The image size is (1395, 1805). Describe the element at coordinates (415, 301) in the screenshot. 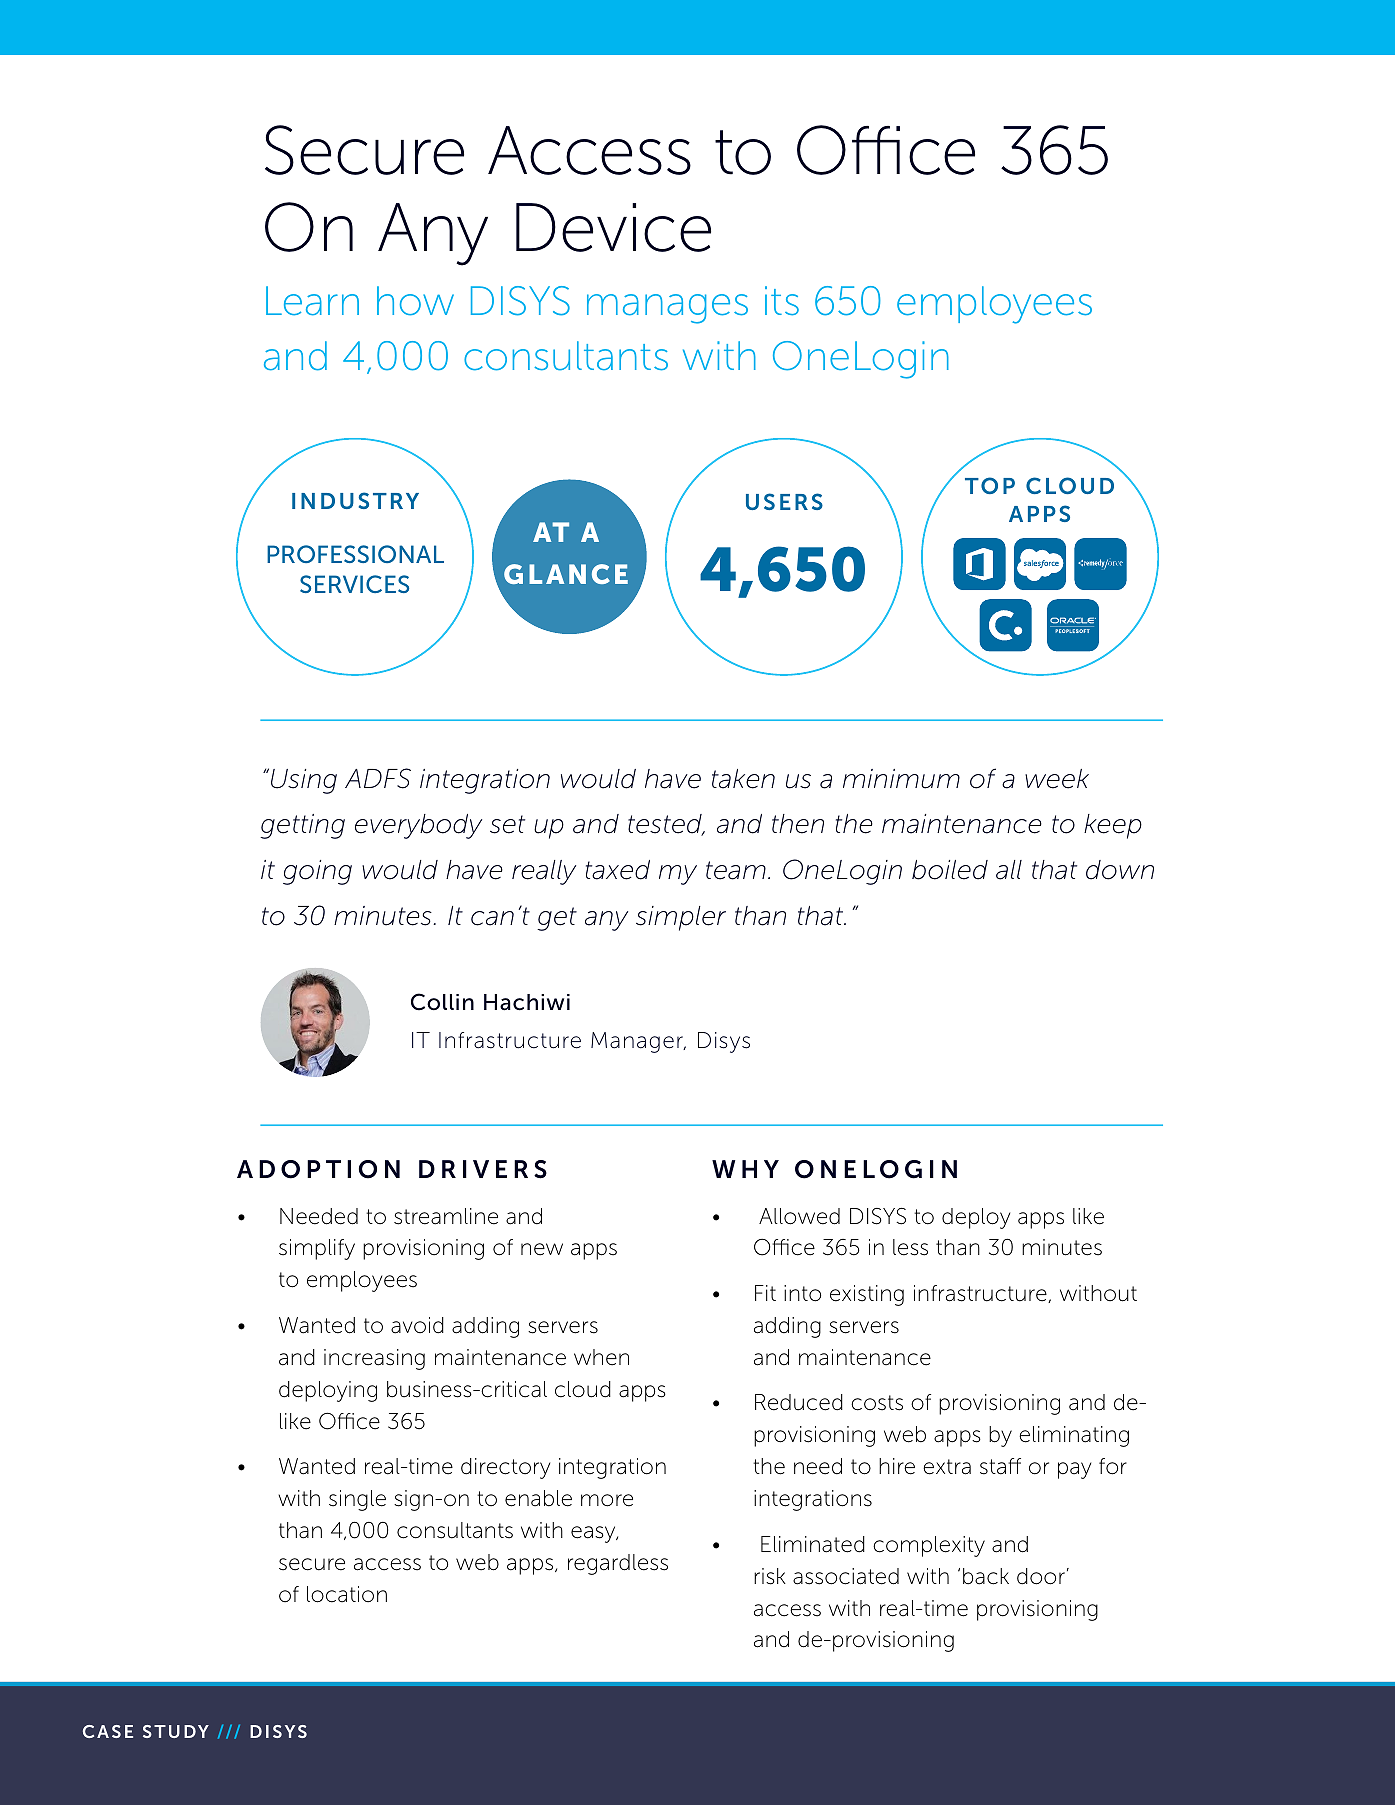

I see `how` at that location.
